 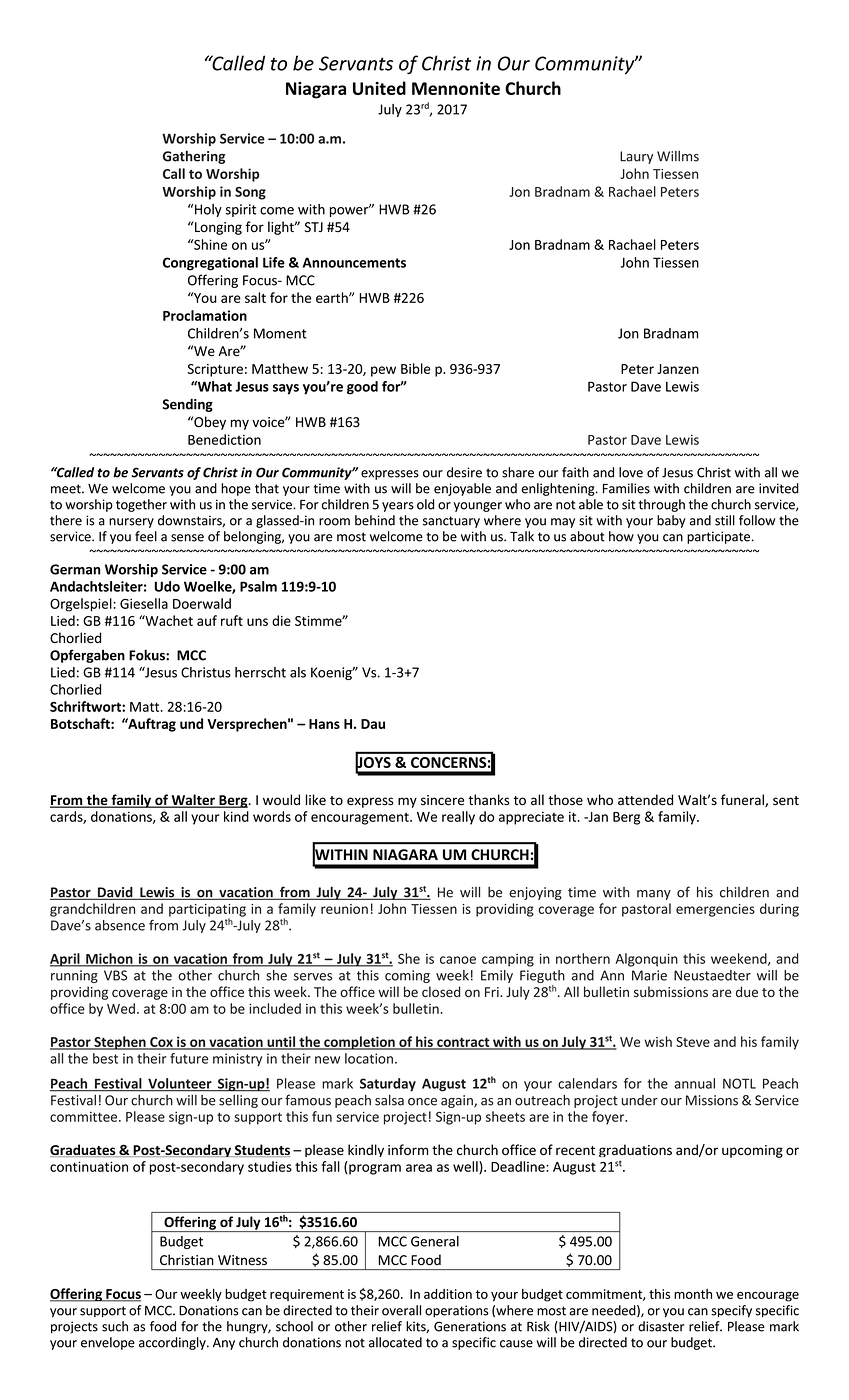 What do you see at coordinates (167, 586) in the page?
I see `Udo` at bounding box center [167, 586].
